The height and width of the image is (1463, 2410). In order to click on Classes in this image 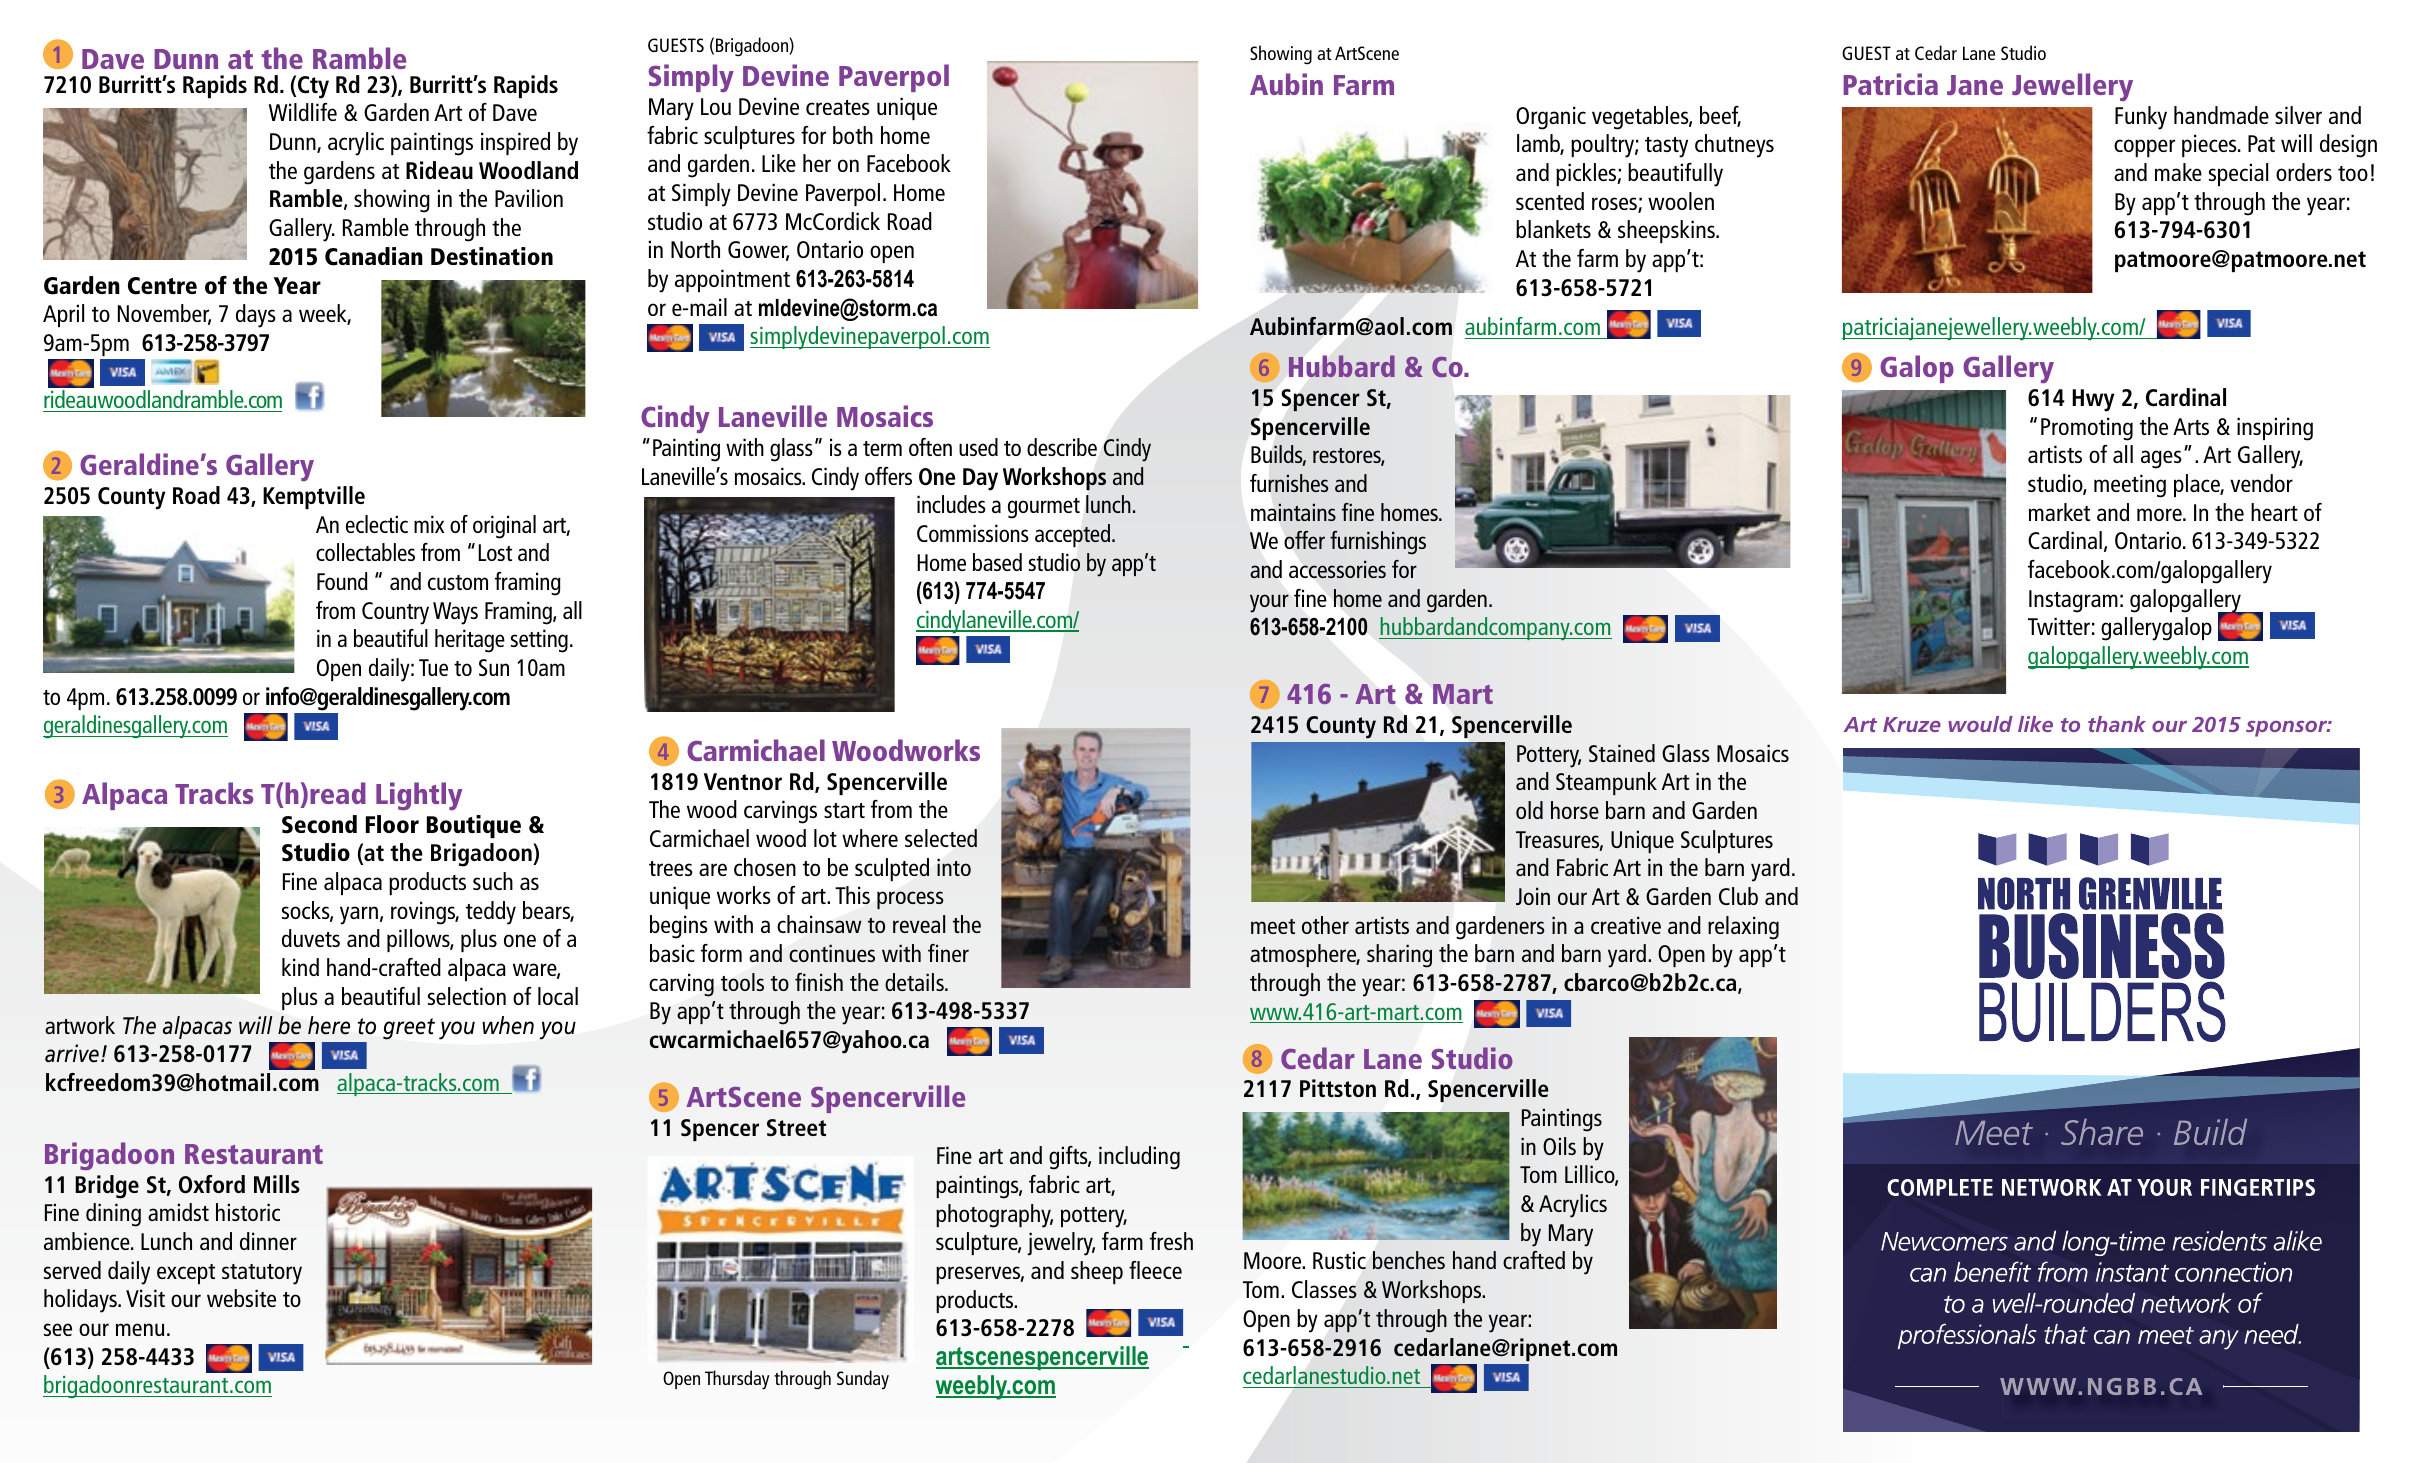, I will do `click(1324, 1289)`.
